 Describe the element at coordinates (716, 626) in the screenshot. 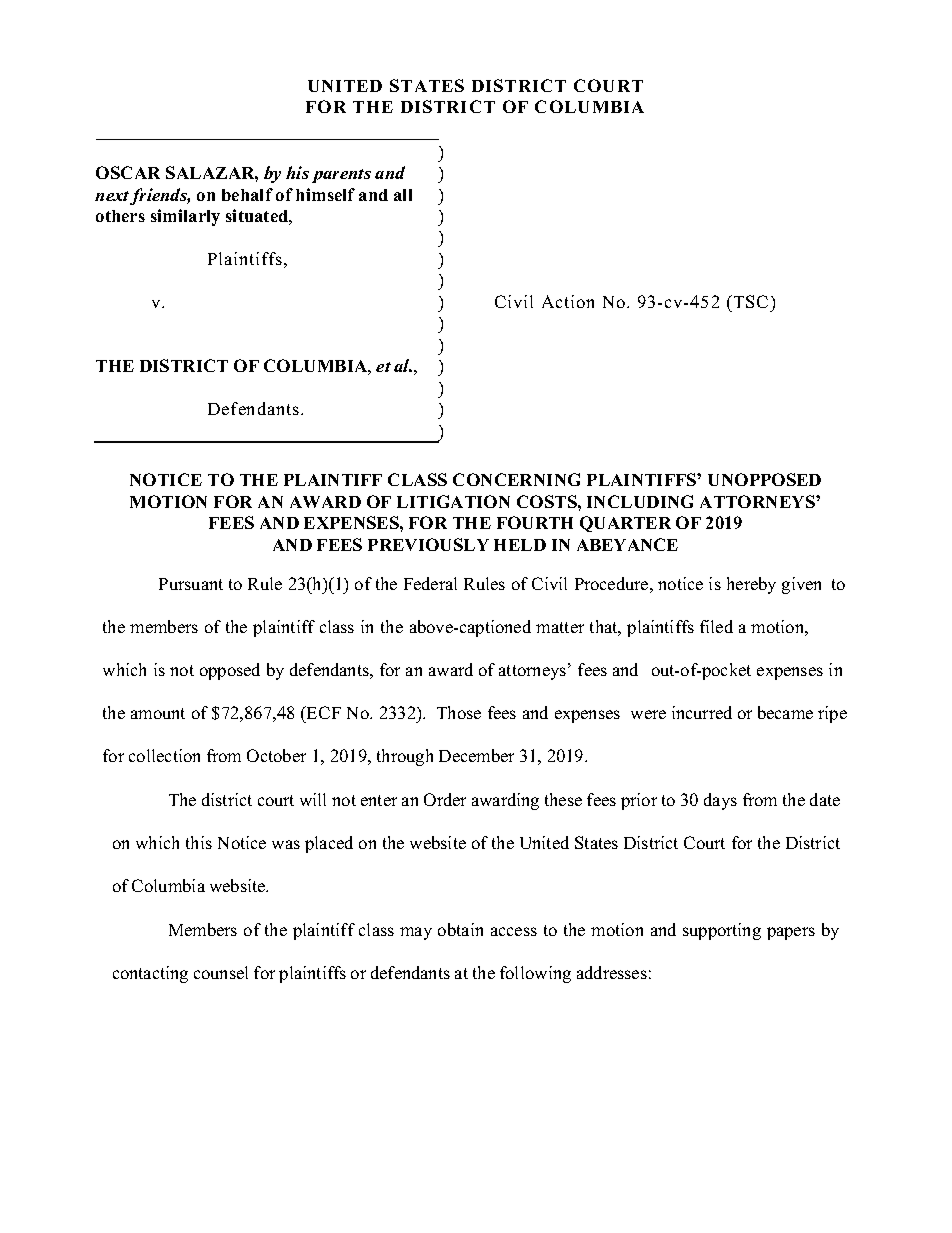

I see `filed` at that location.
